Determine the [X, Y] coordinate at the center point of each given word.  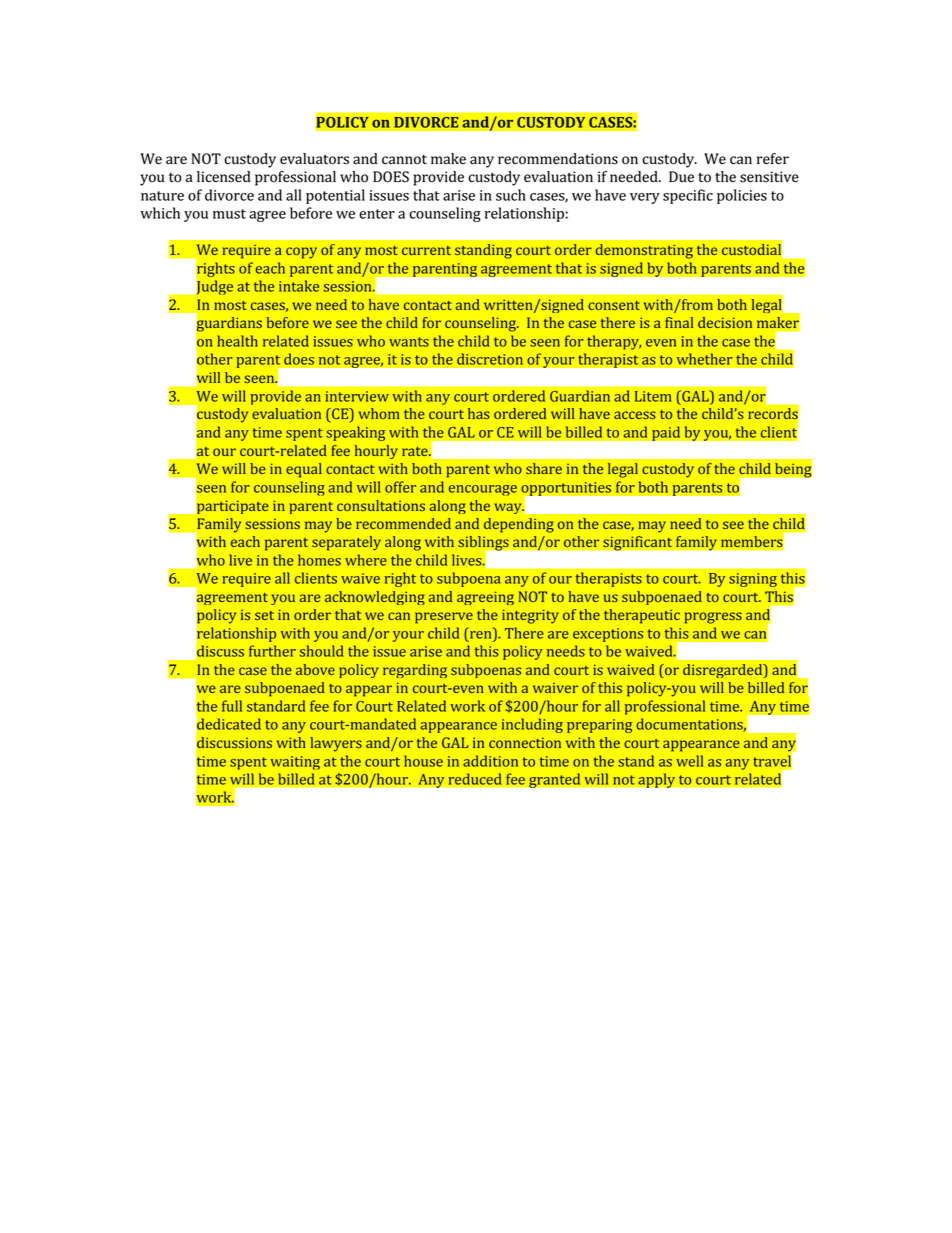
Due [681, 176]
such [511, 195]
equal [304, 470]
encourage [483, 490]
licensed [224, 177]
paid [666, 433]
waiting [295, 763]
